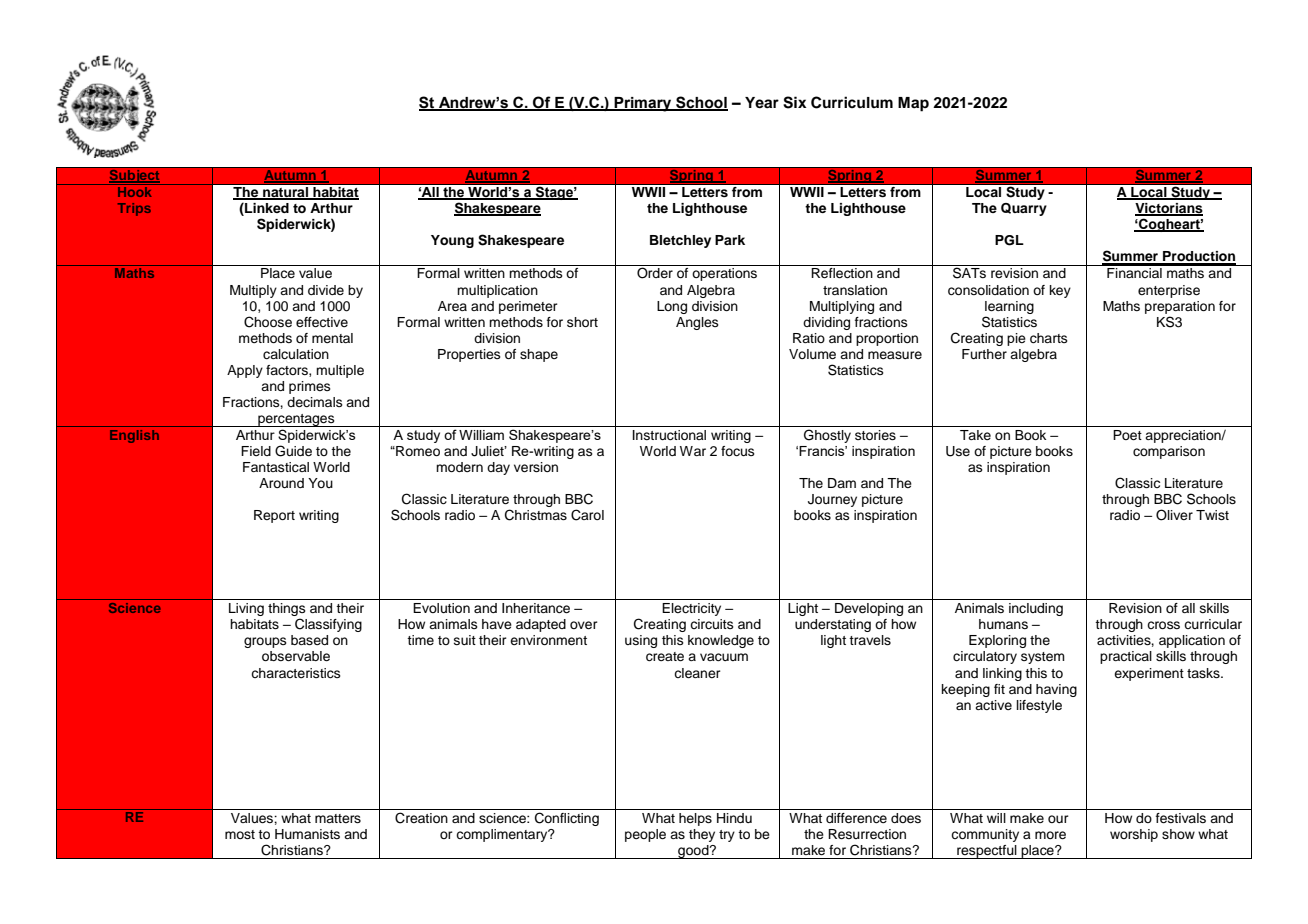  Describe the element at coordinates (645, 835) in the screenshot. I see `people` at that location.
